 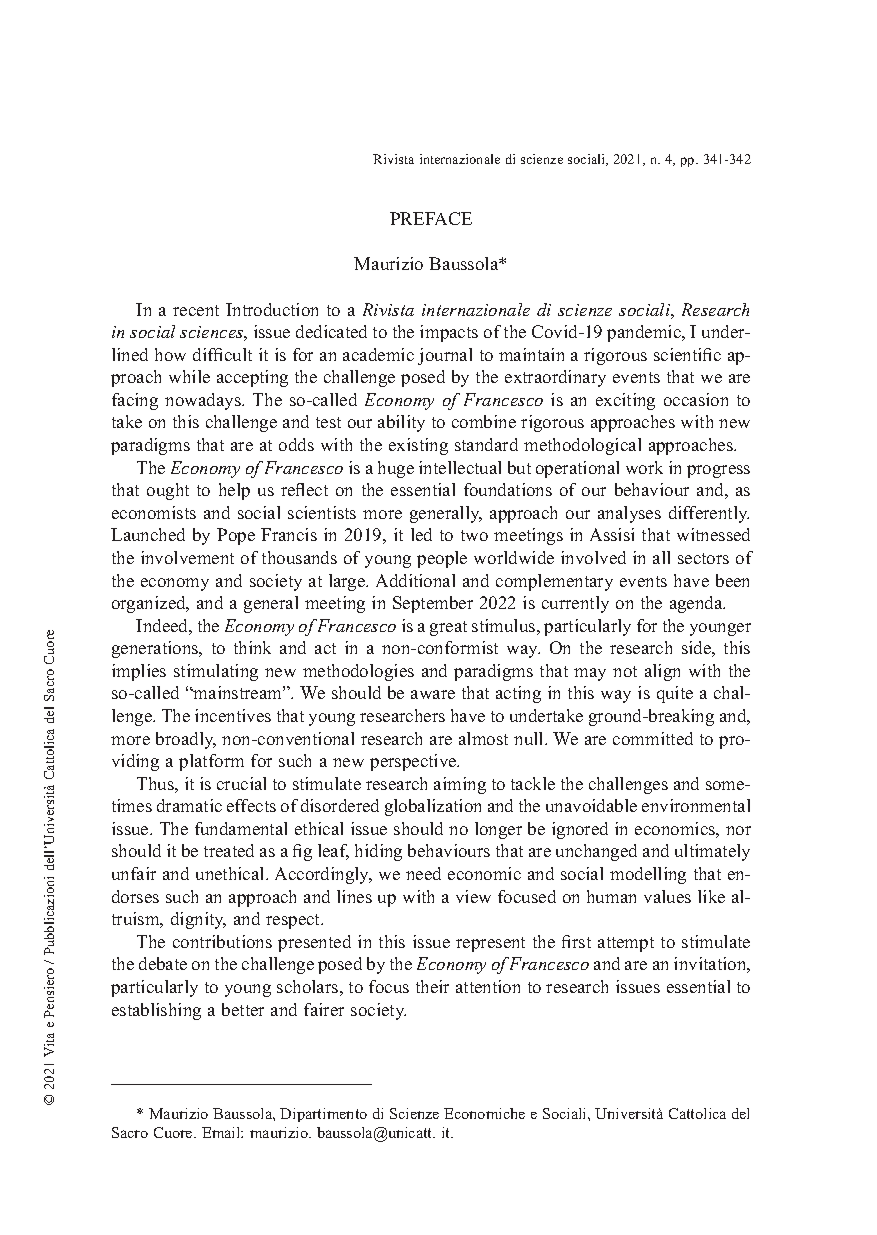 I want to click on stimulating, so click(x=216, y=672).
